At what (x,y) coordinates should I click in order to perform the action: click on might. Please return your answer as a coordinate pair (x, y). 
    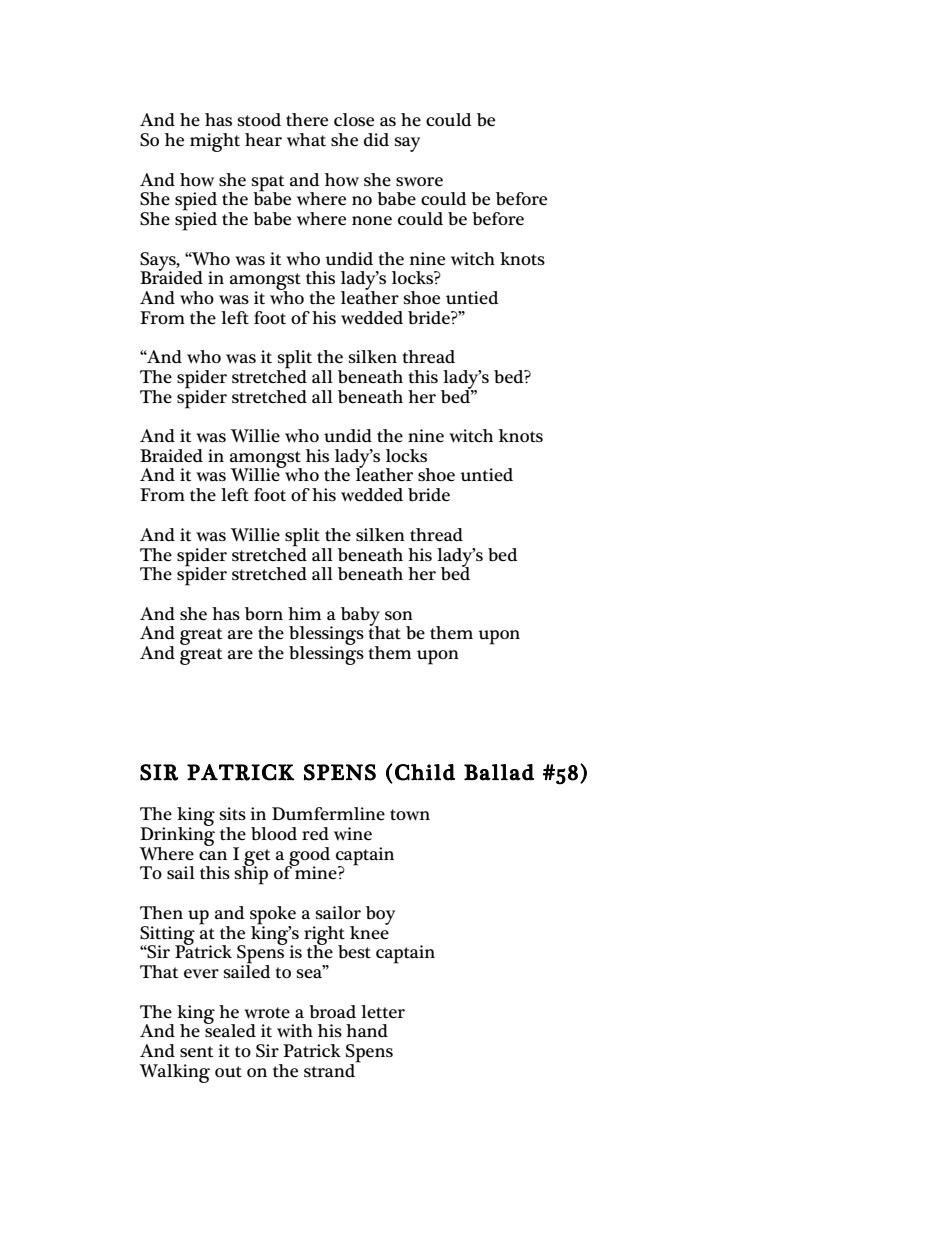
    Looking at the image, I should click on (215, 142).
